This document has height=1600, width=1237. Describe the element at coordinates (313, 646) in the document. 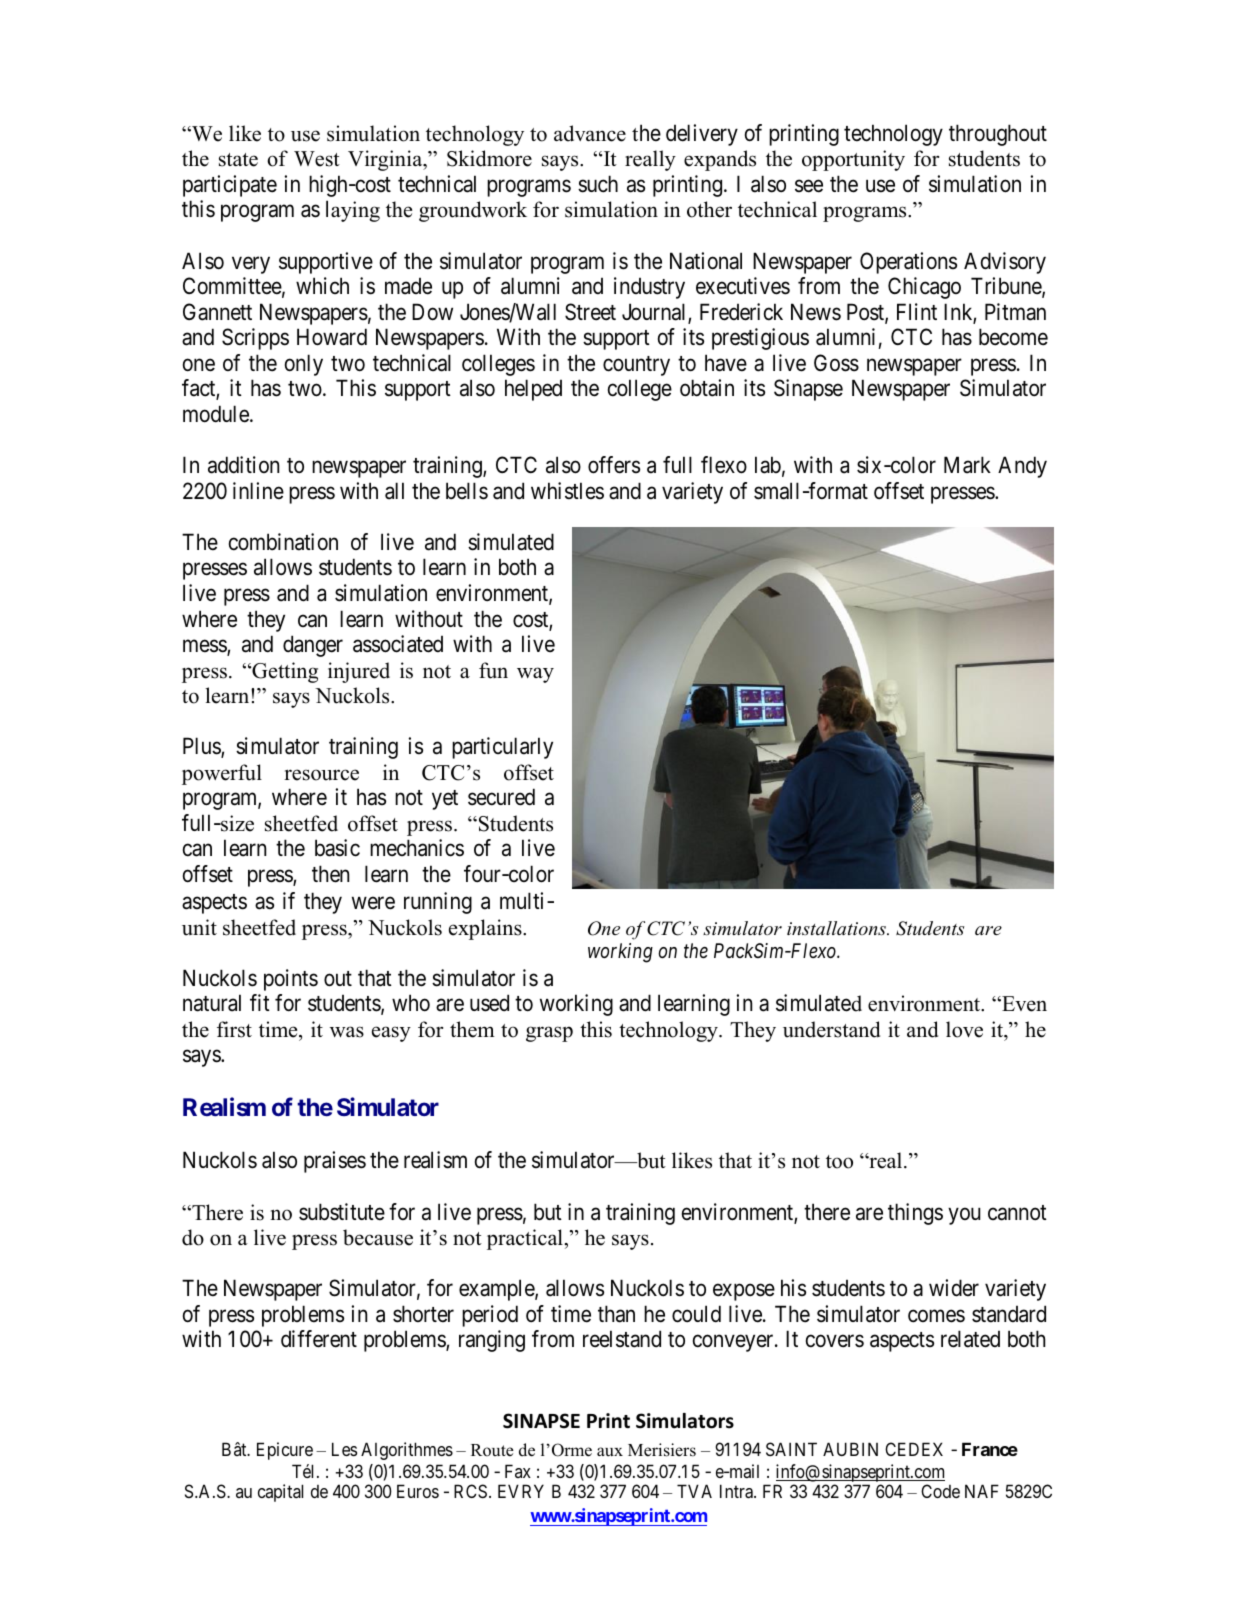

I see `danger` at that location.
